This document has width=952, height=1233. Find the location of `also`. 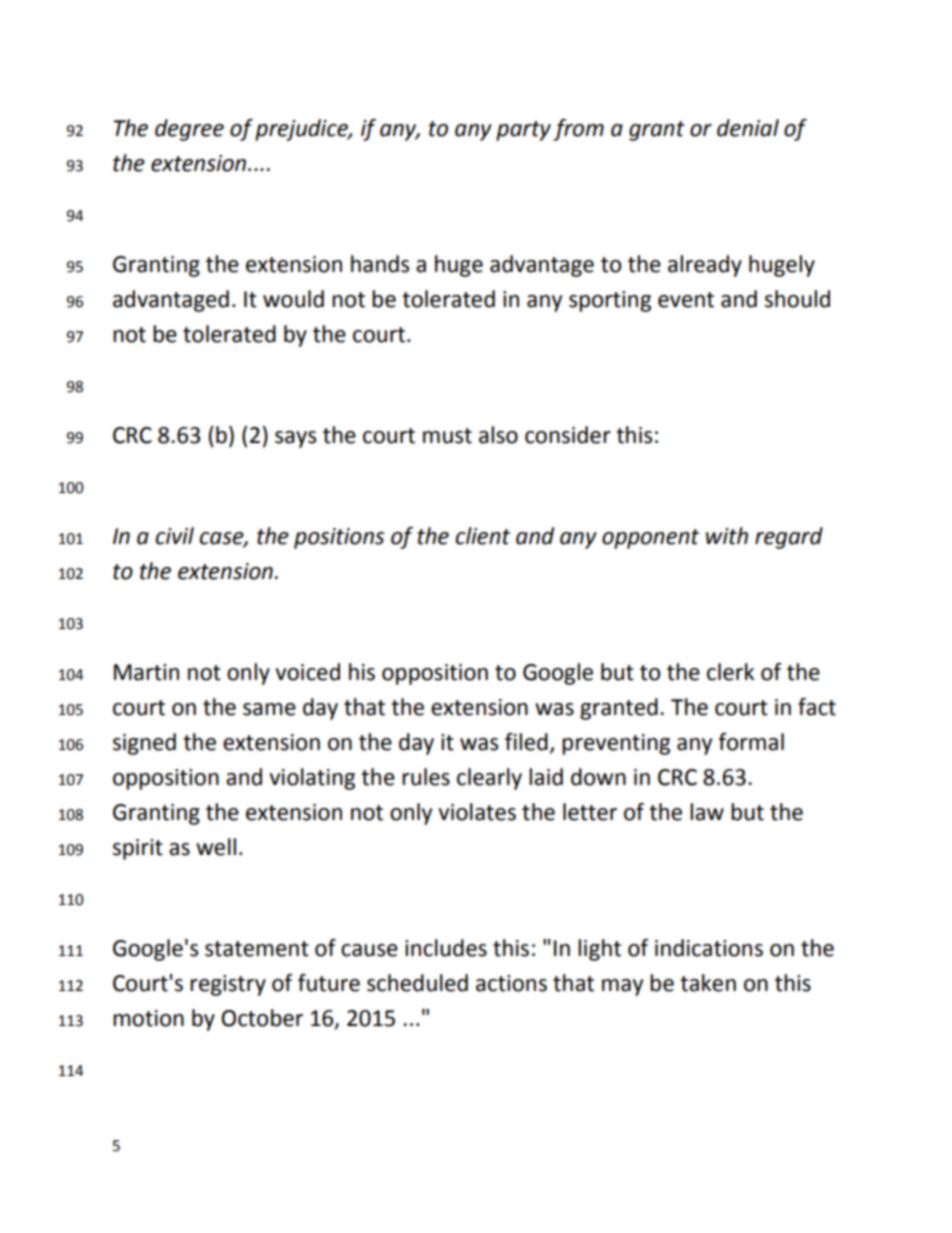

also is located at coordinates (498, 435).
